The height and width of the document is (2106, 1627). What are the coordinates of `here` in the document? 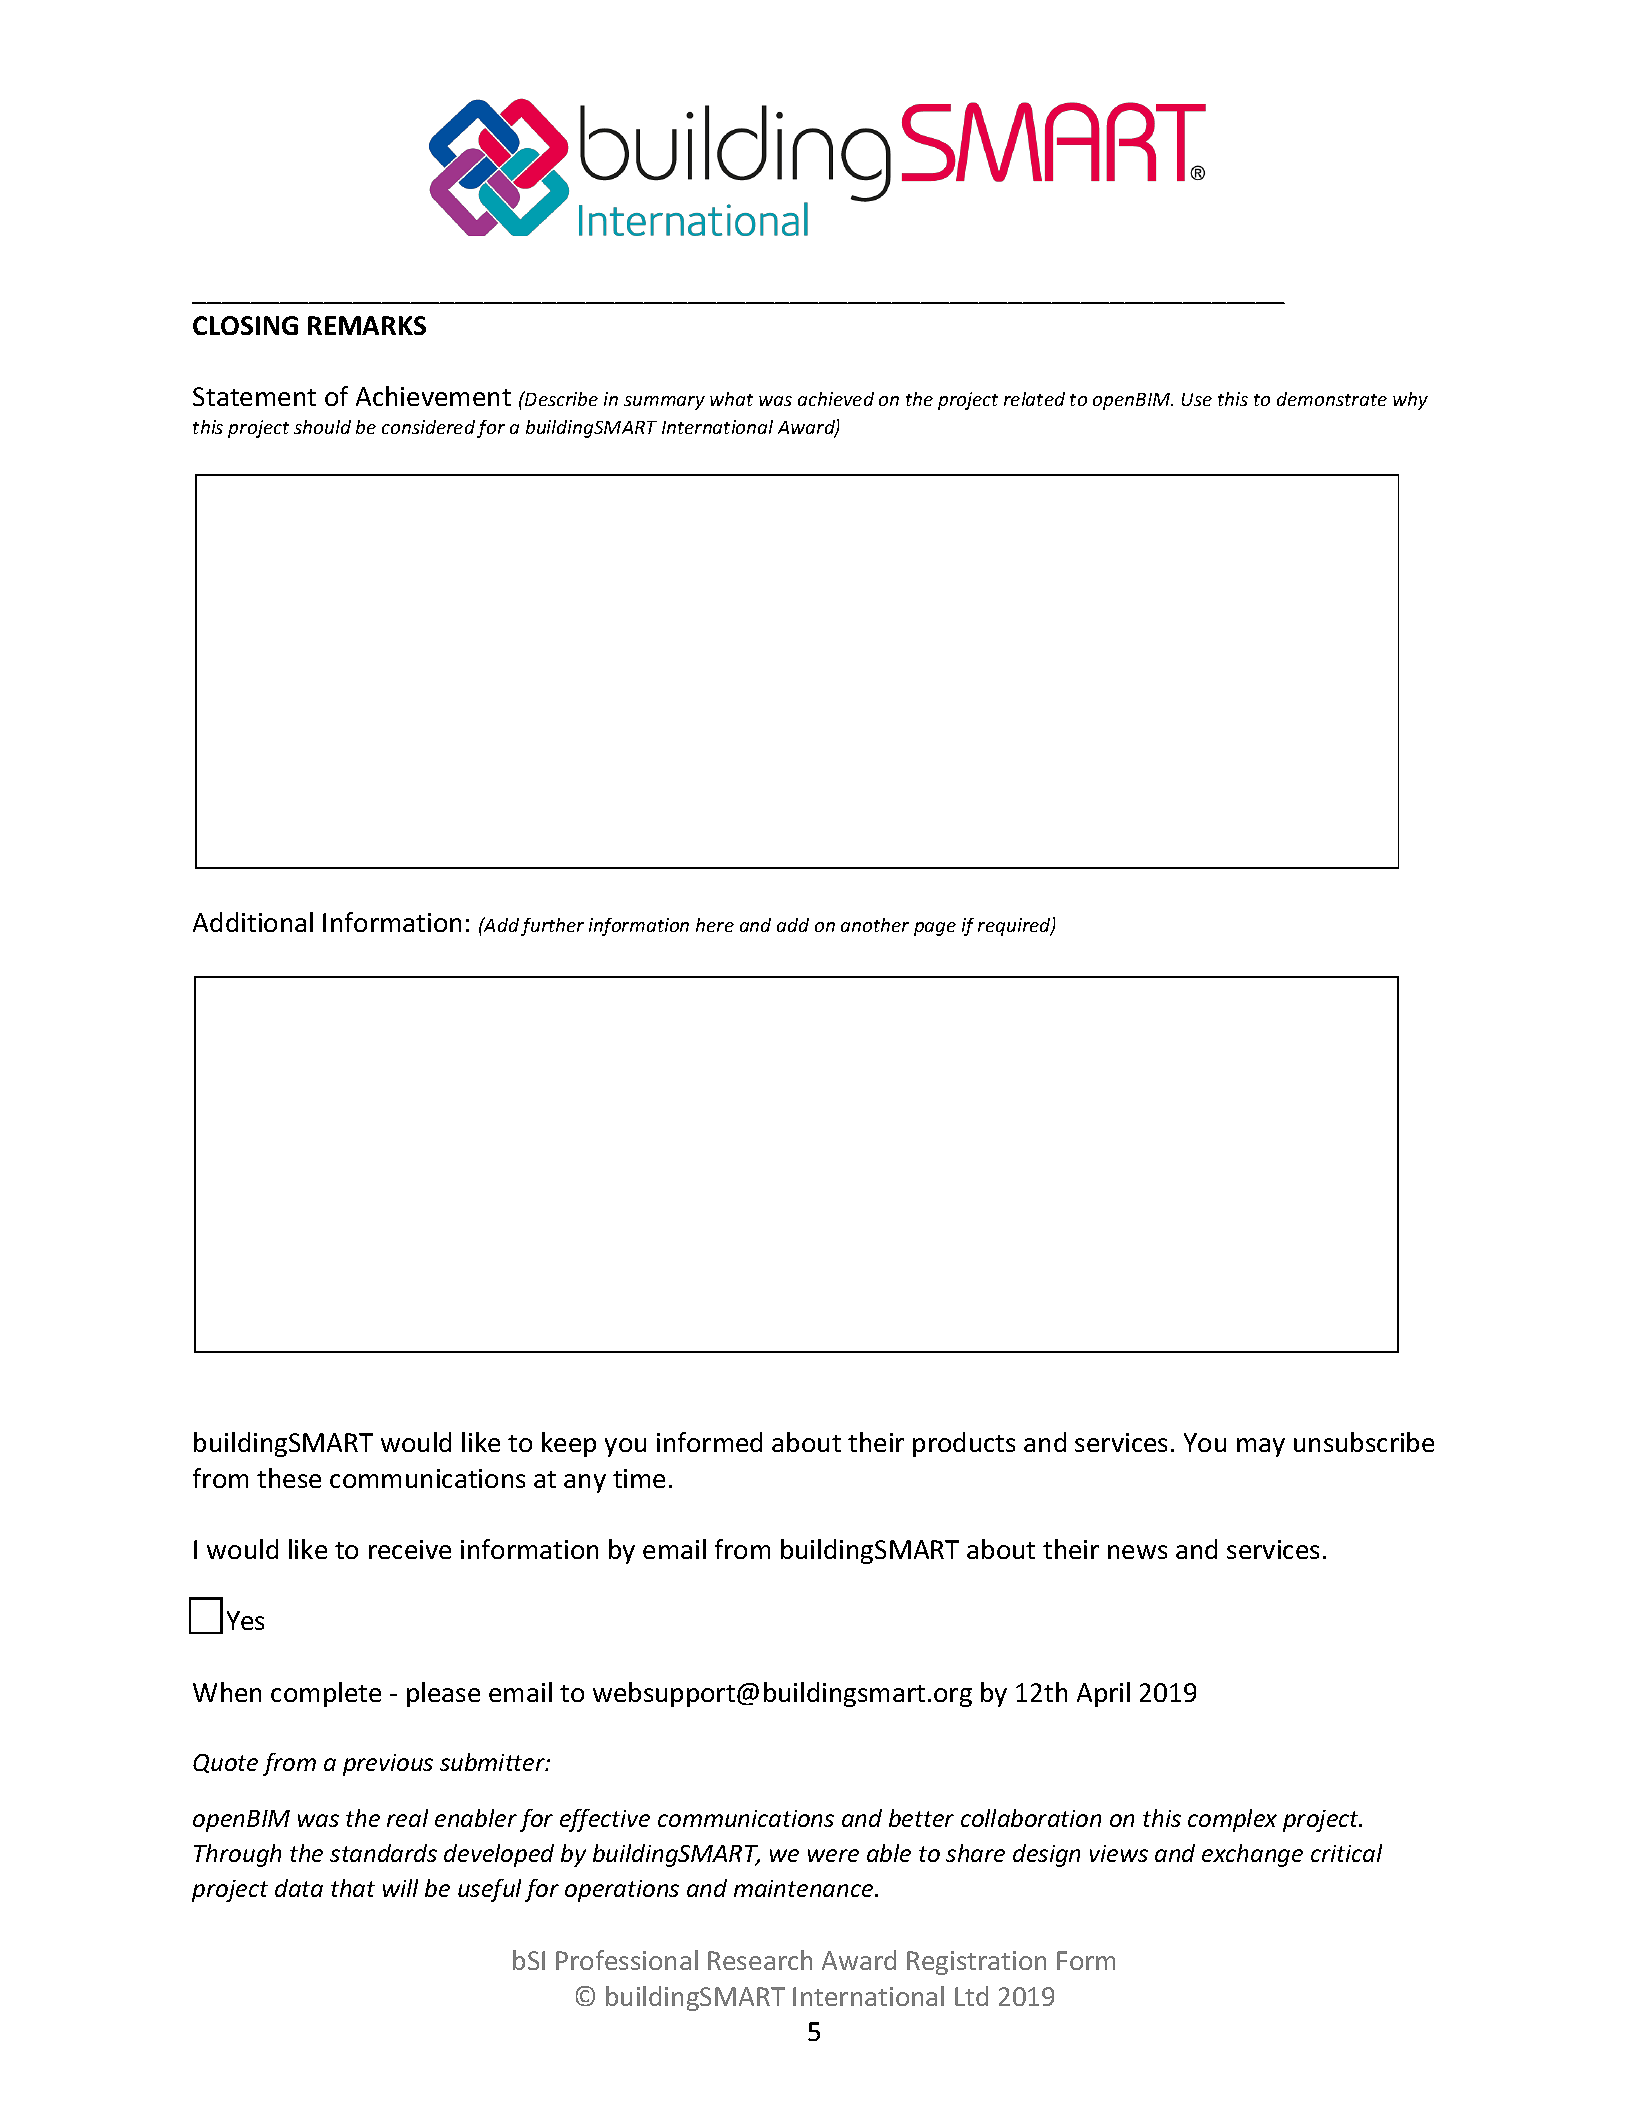 It's located at (715, 925).
